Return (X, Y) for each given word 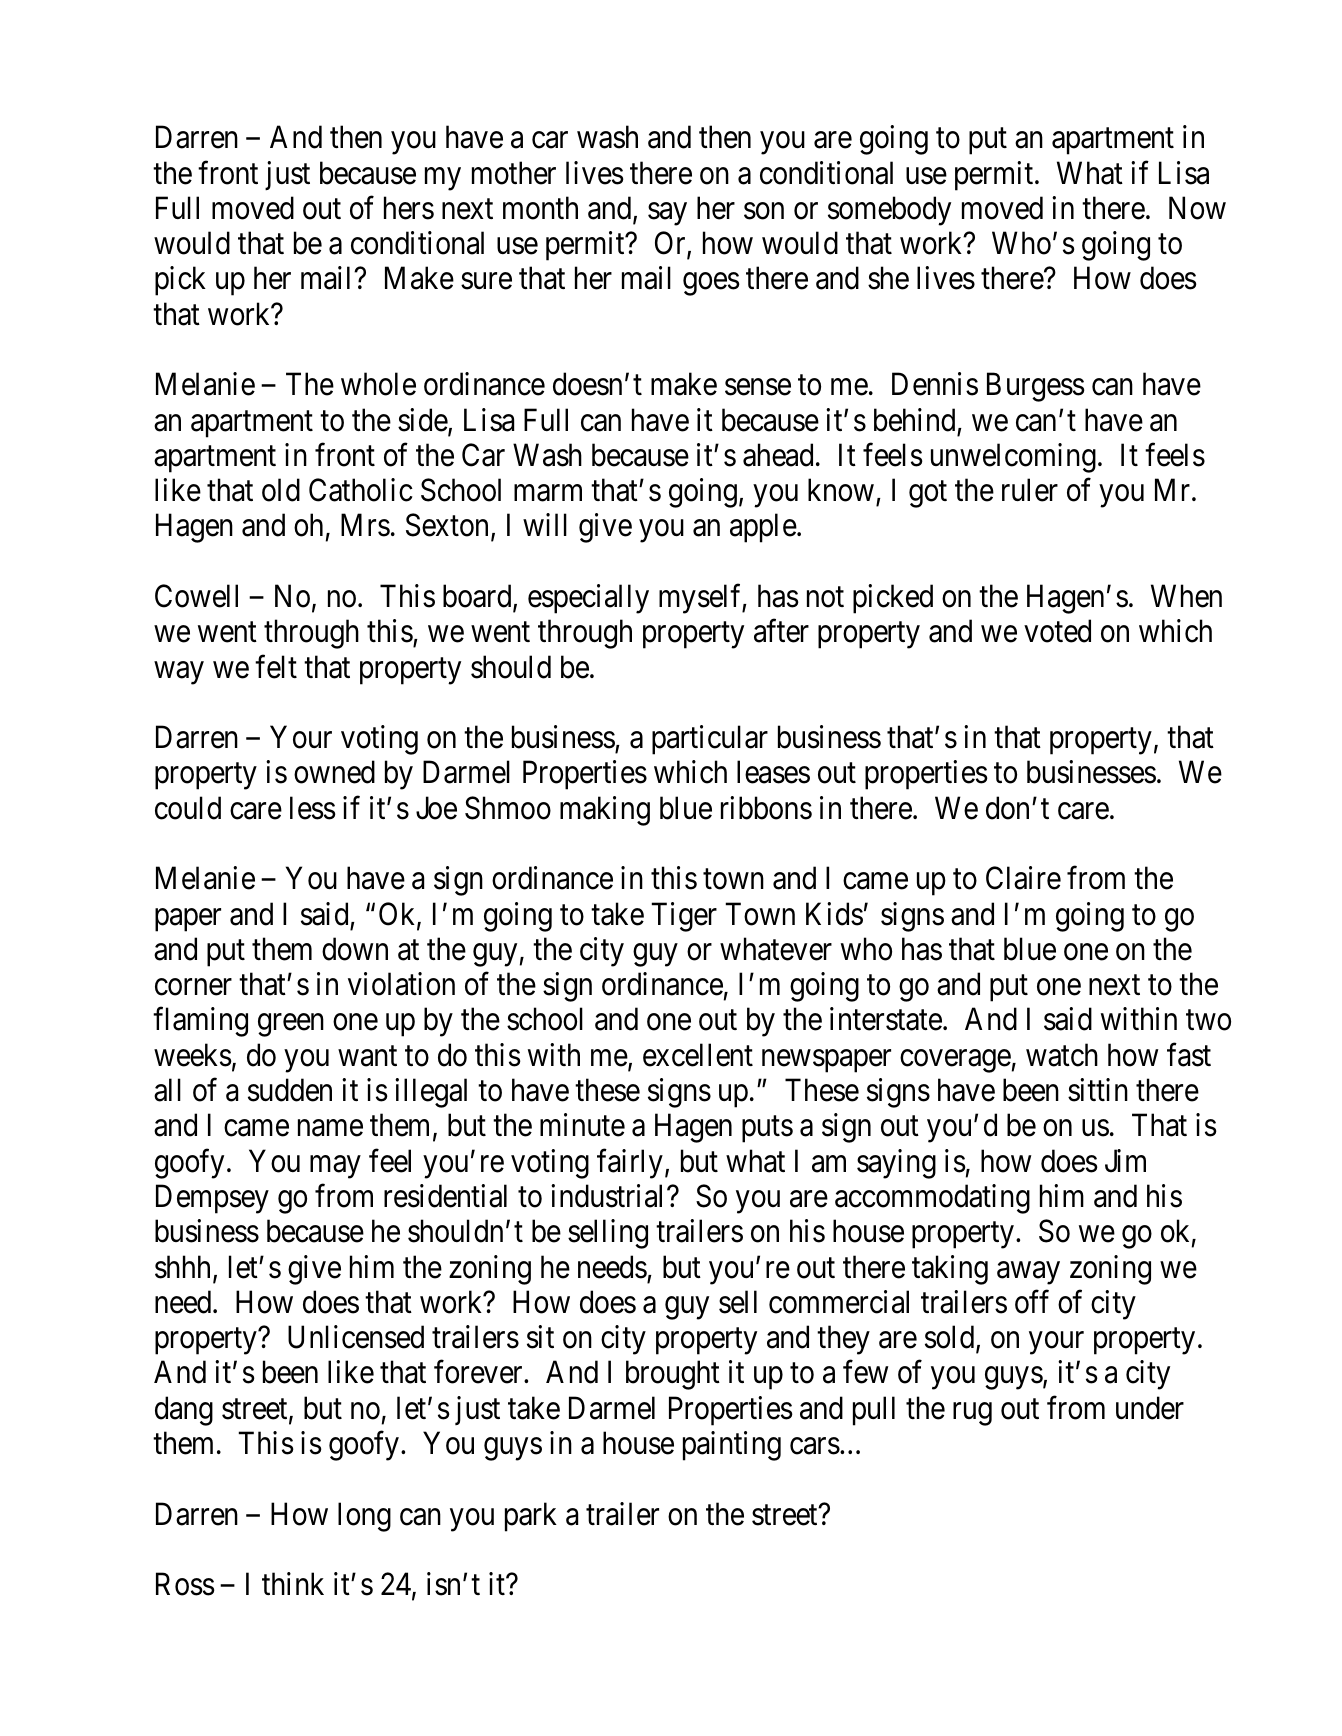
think (293, 1583)
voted (1057, 631)
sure (486, 281)
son (764, 211)
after (781, 631)
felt (276, 667)
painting (732, 1446)
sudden (290, 1090)
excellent (698, 1055)
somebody (889, 211)
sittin (1098, 1090)
